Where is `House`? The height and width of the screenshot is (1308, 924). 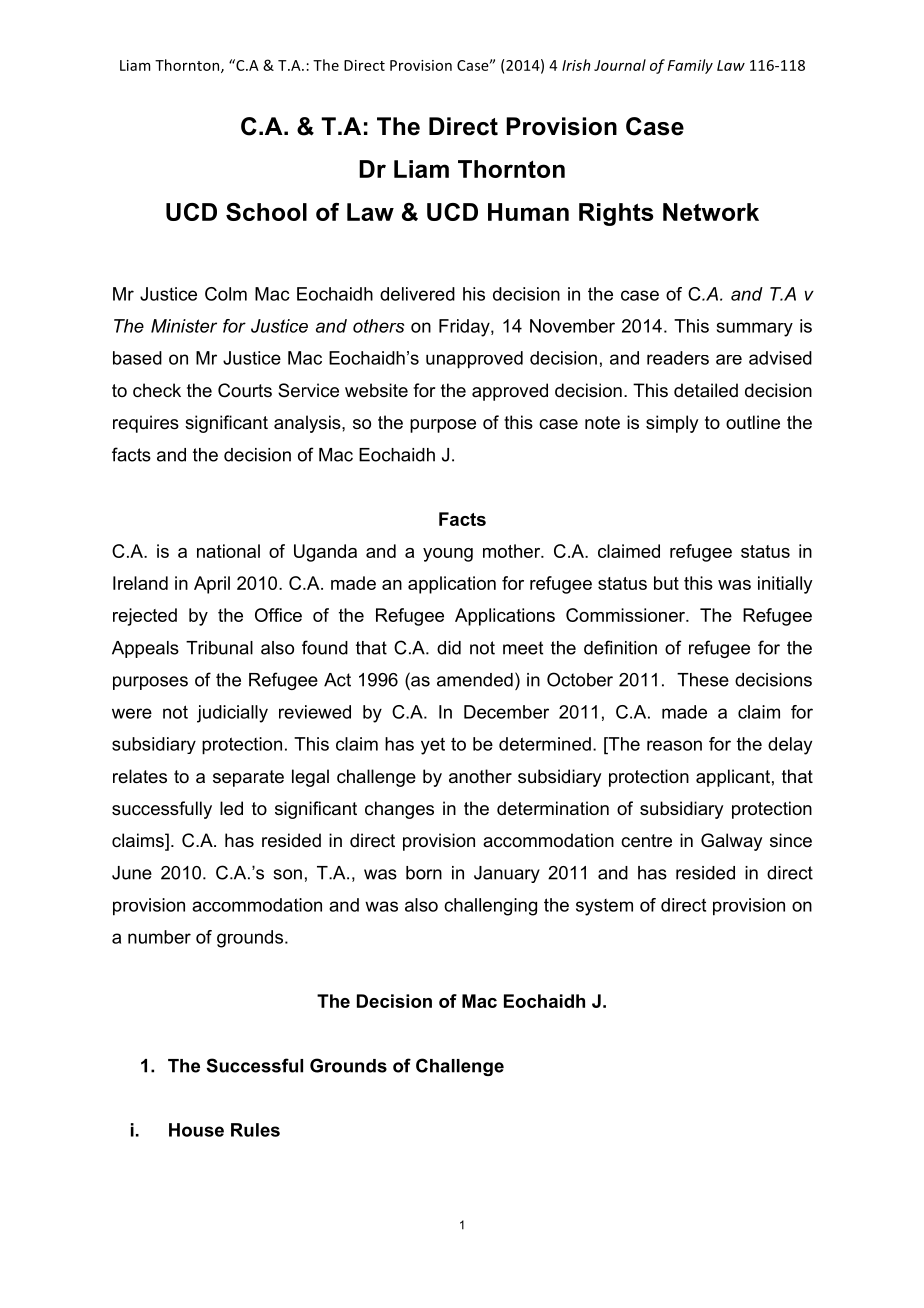
House is located at coordinates (196, 1130).
